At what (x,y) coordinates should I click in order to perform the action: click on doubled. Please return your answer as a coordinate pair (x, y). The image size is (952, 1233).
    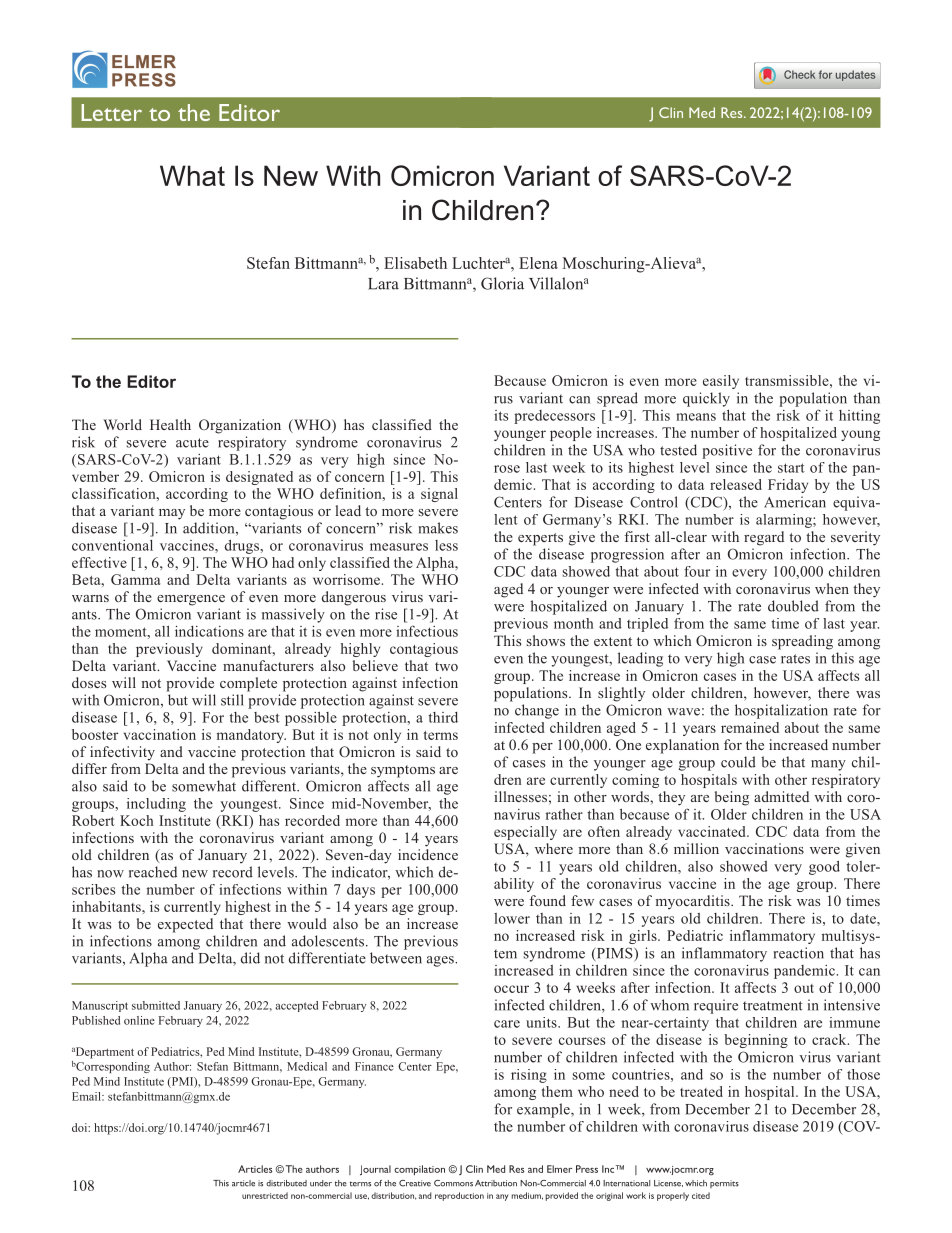
    Looking at the image, I should click on (793, 606).
